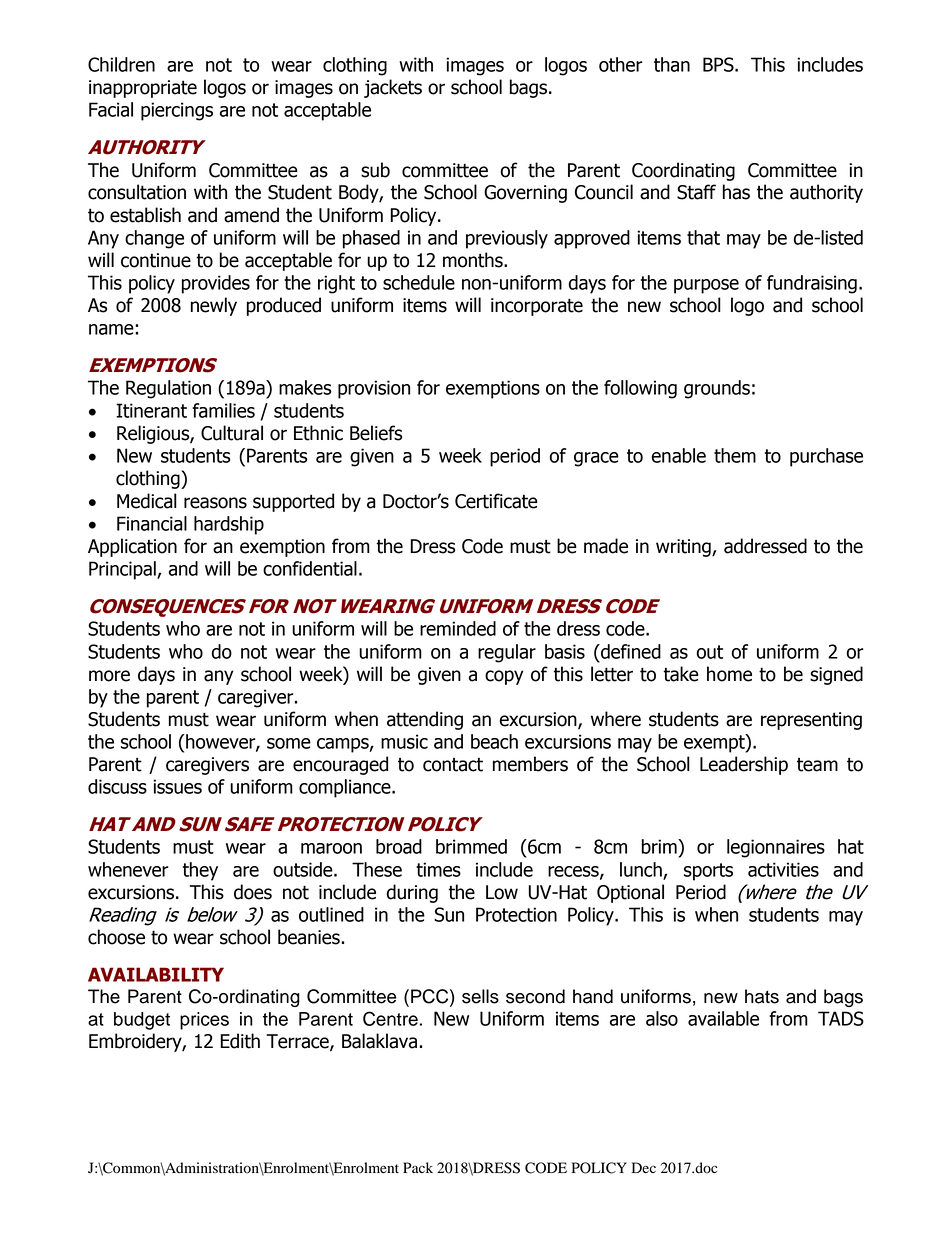 Image resolution: width=952 pixels, height=1233 pixels. I want to click on them, so click(735, 455).
